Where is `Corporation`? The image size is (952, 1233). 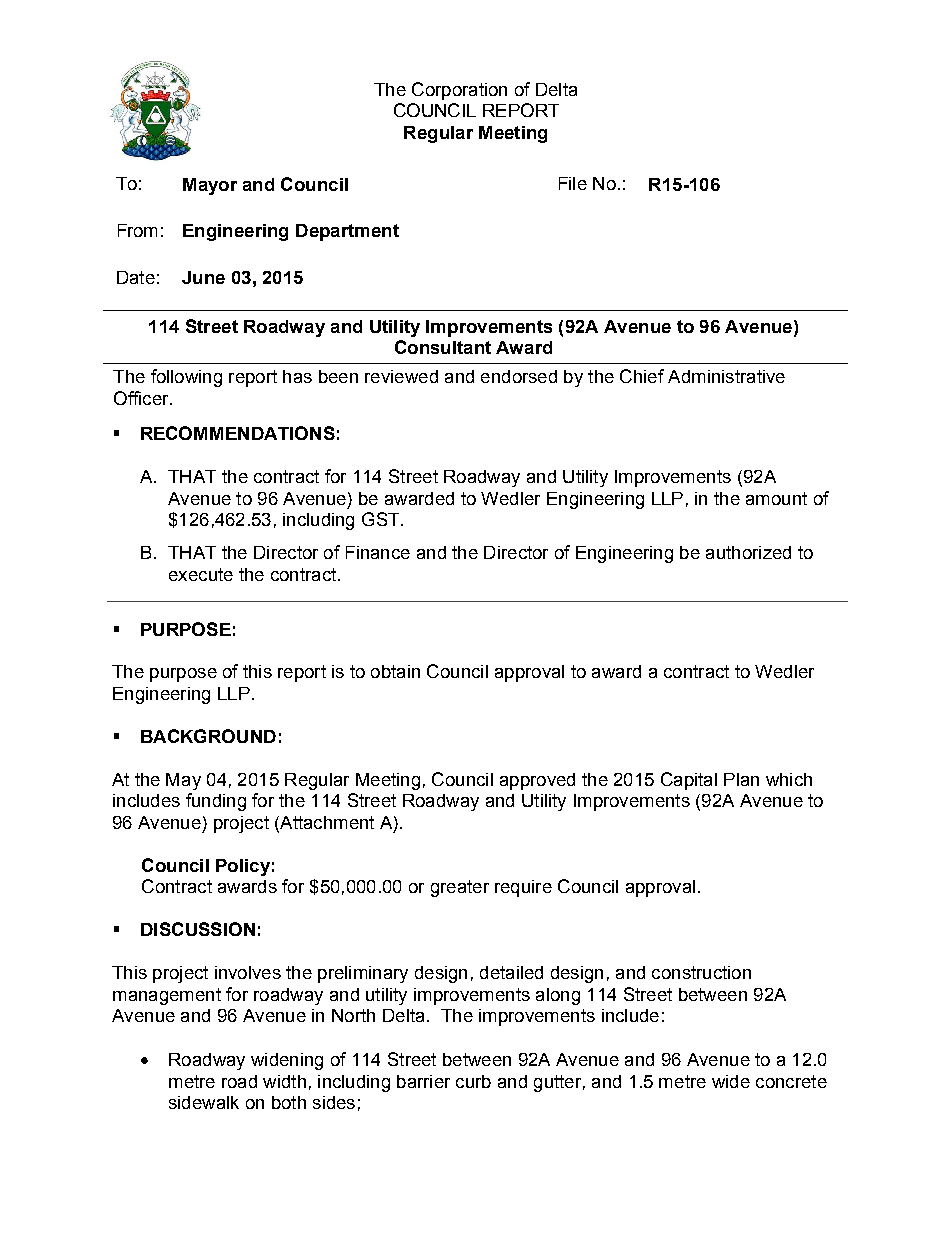
Corporation is located at coordinates (459, 91).
